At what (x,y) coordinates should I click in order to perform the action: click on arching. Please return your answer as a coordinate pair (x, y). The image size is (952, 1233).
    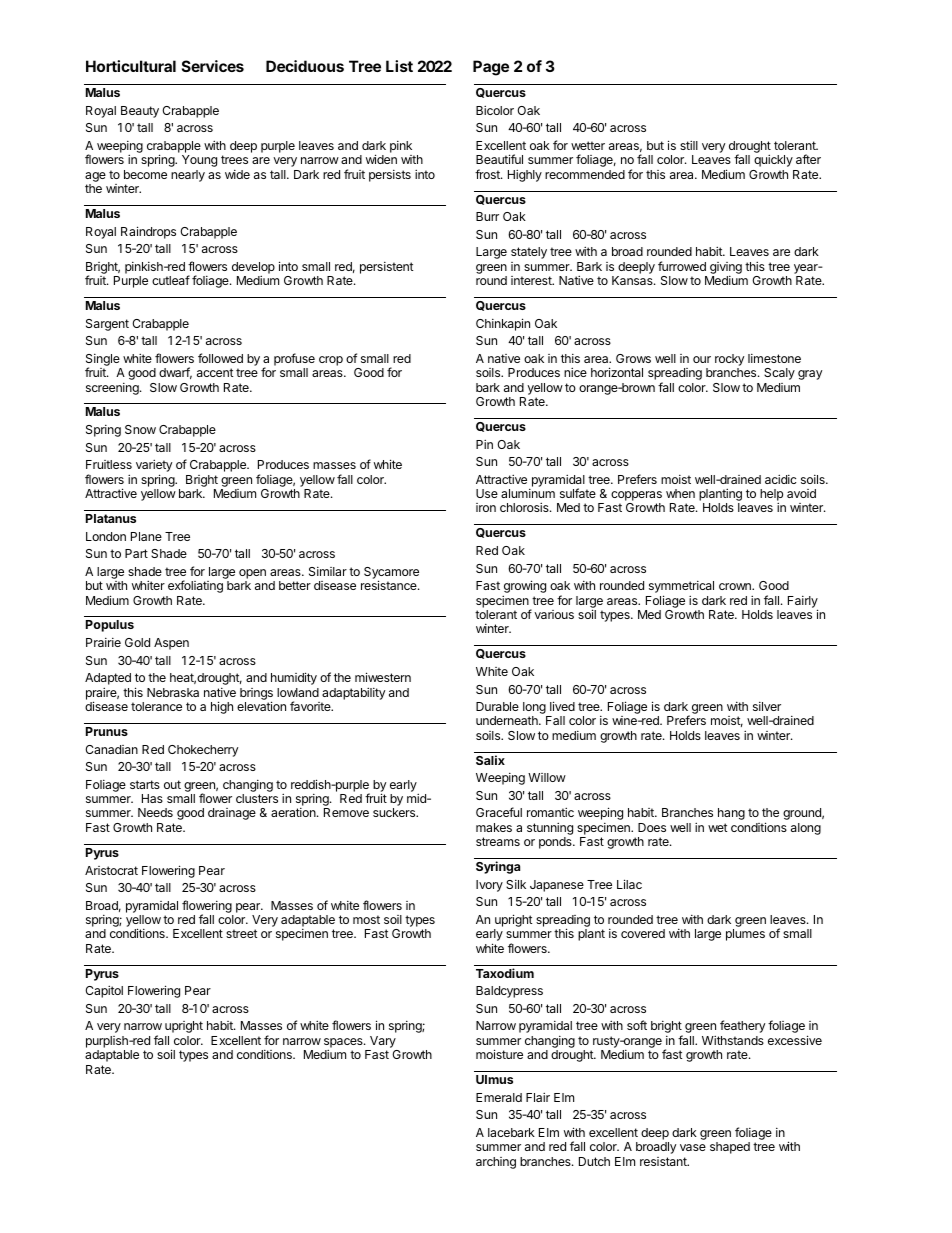
    Looking at the image, I should click on (496, 1163).
